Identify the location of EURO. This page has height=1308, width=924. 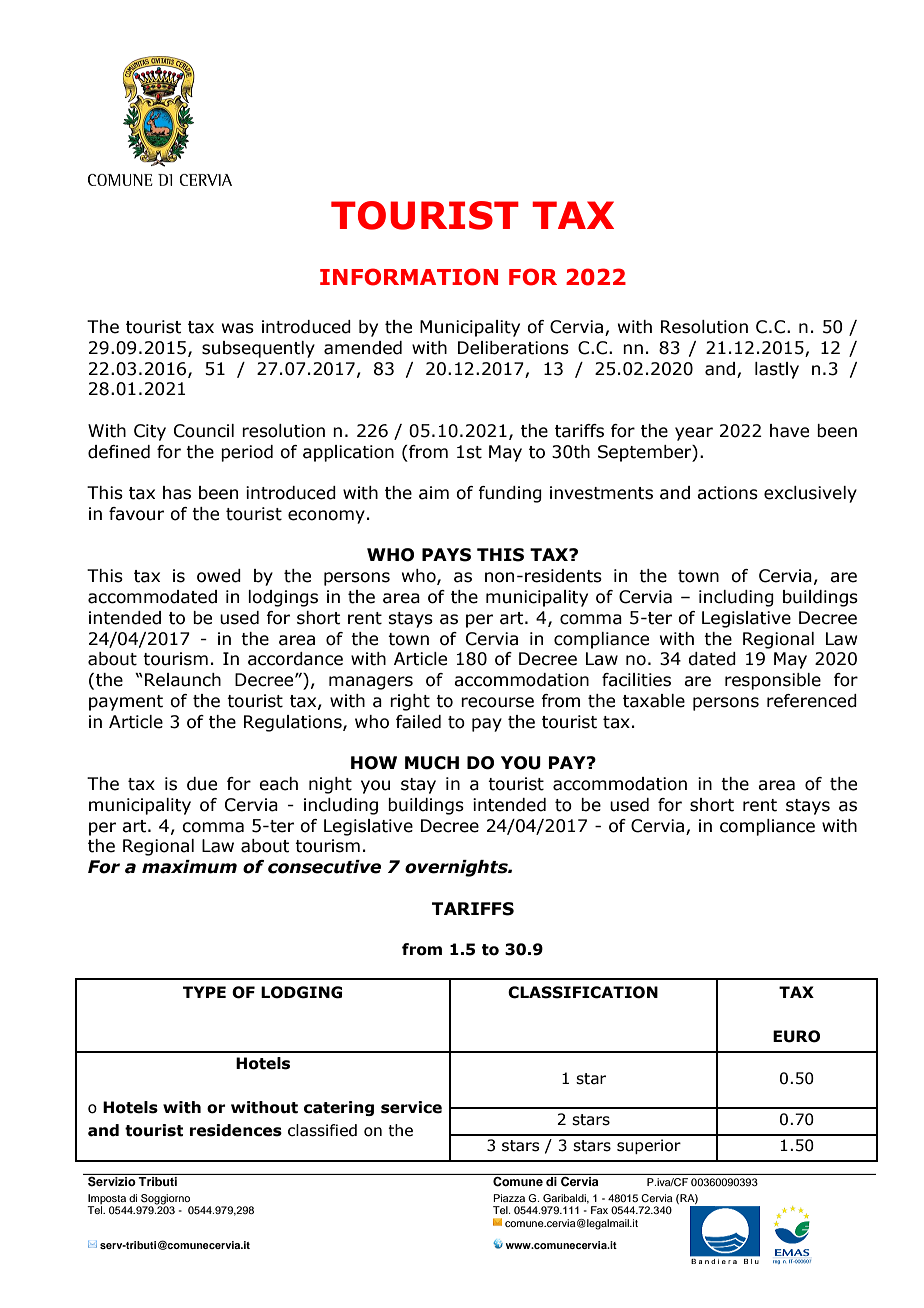
(796, 1036).
